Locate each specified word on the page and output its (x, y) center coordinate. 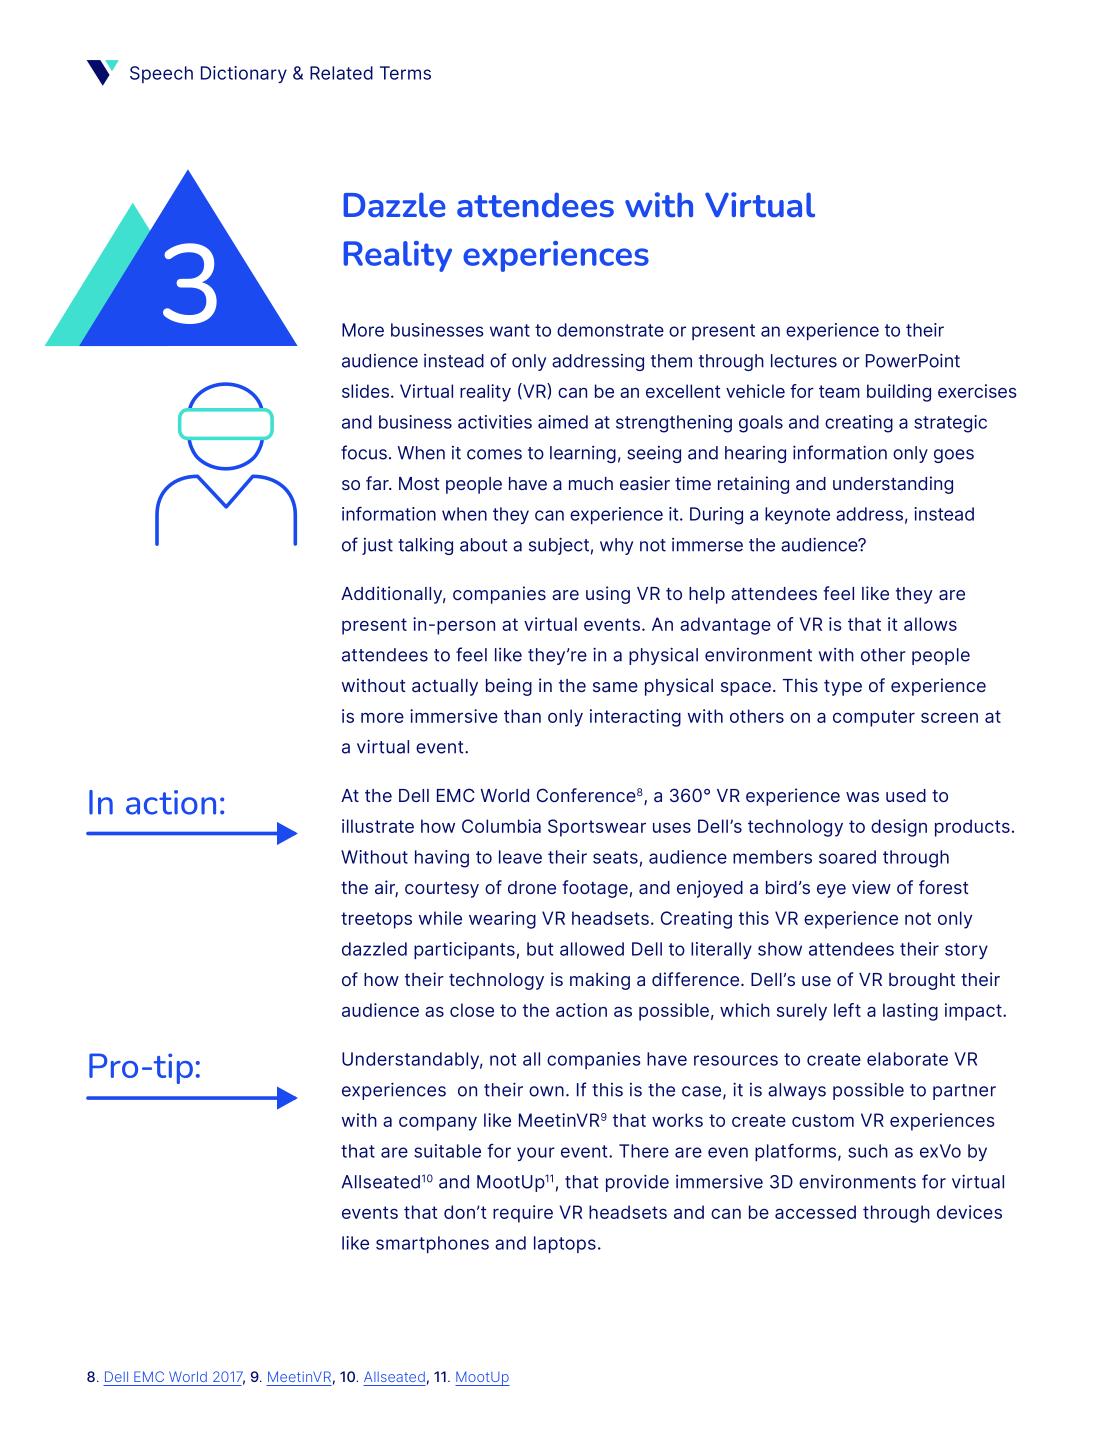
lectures (804, 361)
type (843, 688)
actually (445, 687)
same (615, 687)
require (523, 1214)
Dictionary (244, 74)
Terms (405, 73)
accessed (815, 1212)
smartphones (432, 1244)
